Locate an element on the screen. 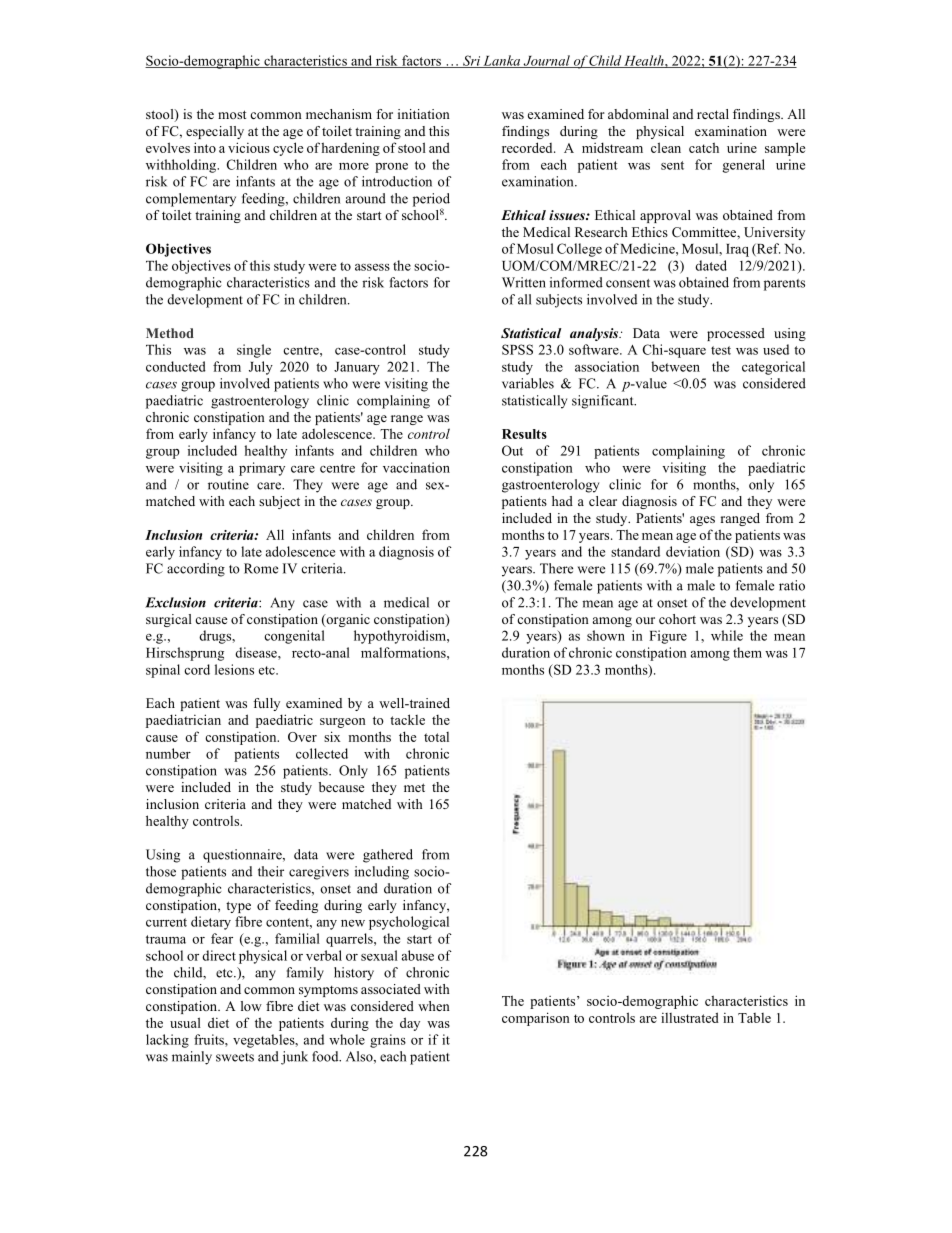 Image resolution: width=952 pixels, height=1233 pixels. Rome is located at coordinates (261, 568).
